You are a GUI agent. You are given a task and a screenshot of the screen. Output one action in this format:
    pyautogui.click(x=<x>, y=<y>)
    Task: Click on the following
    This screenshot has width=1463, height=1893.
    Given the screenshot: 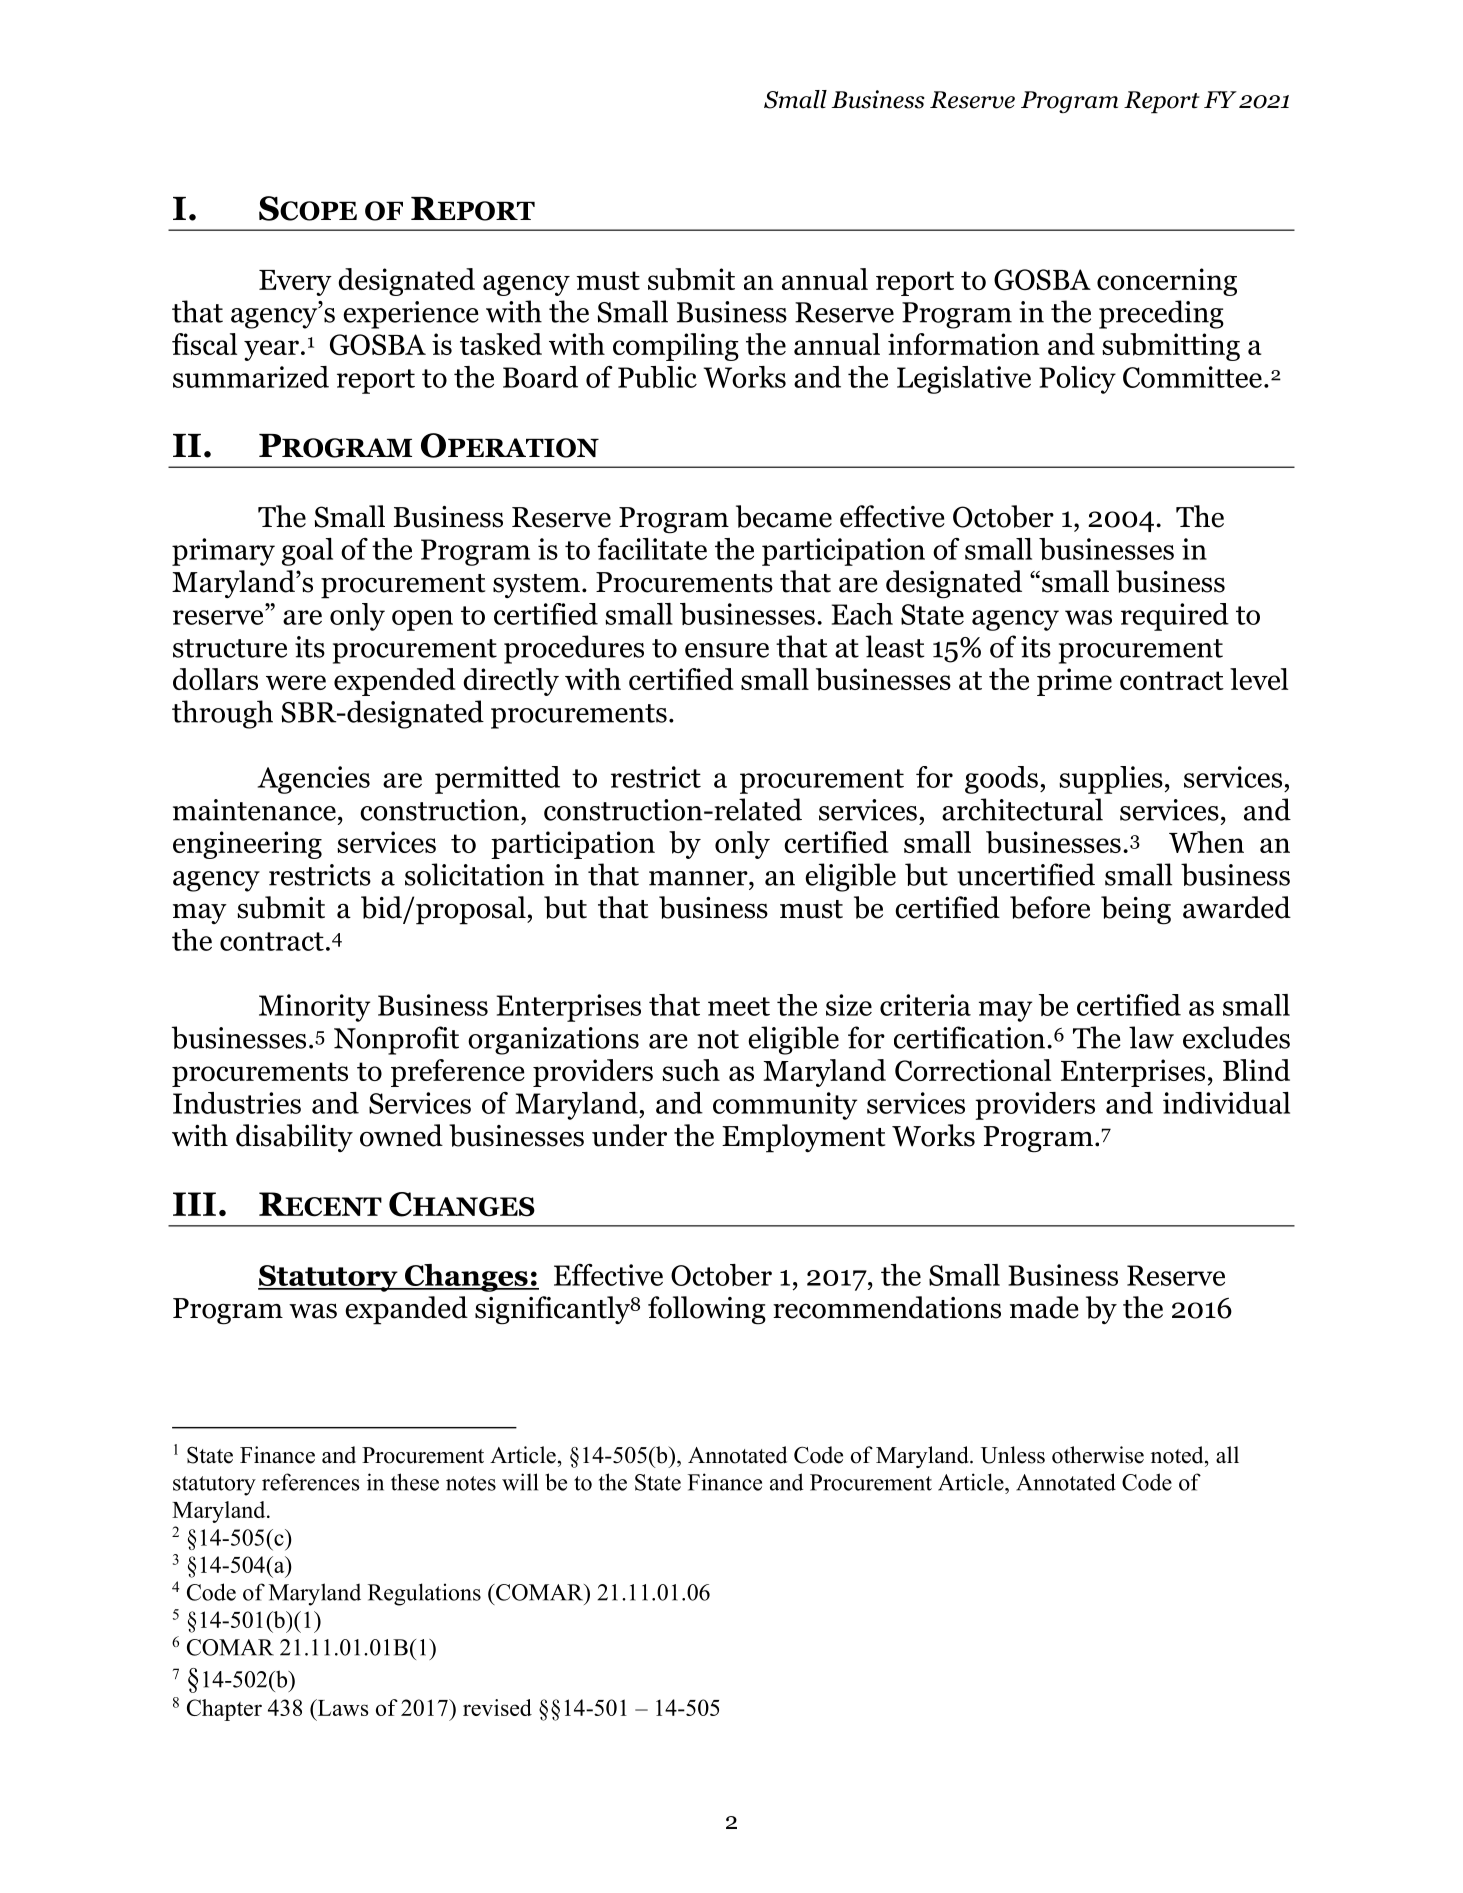 What is the action you would take?
    pyautogui.click(x=707, y=1310)
